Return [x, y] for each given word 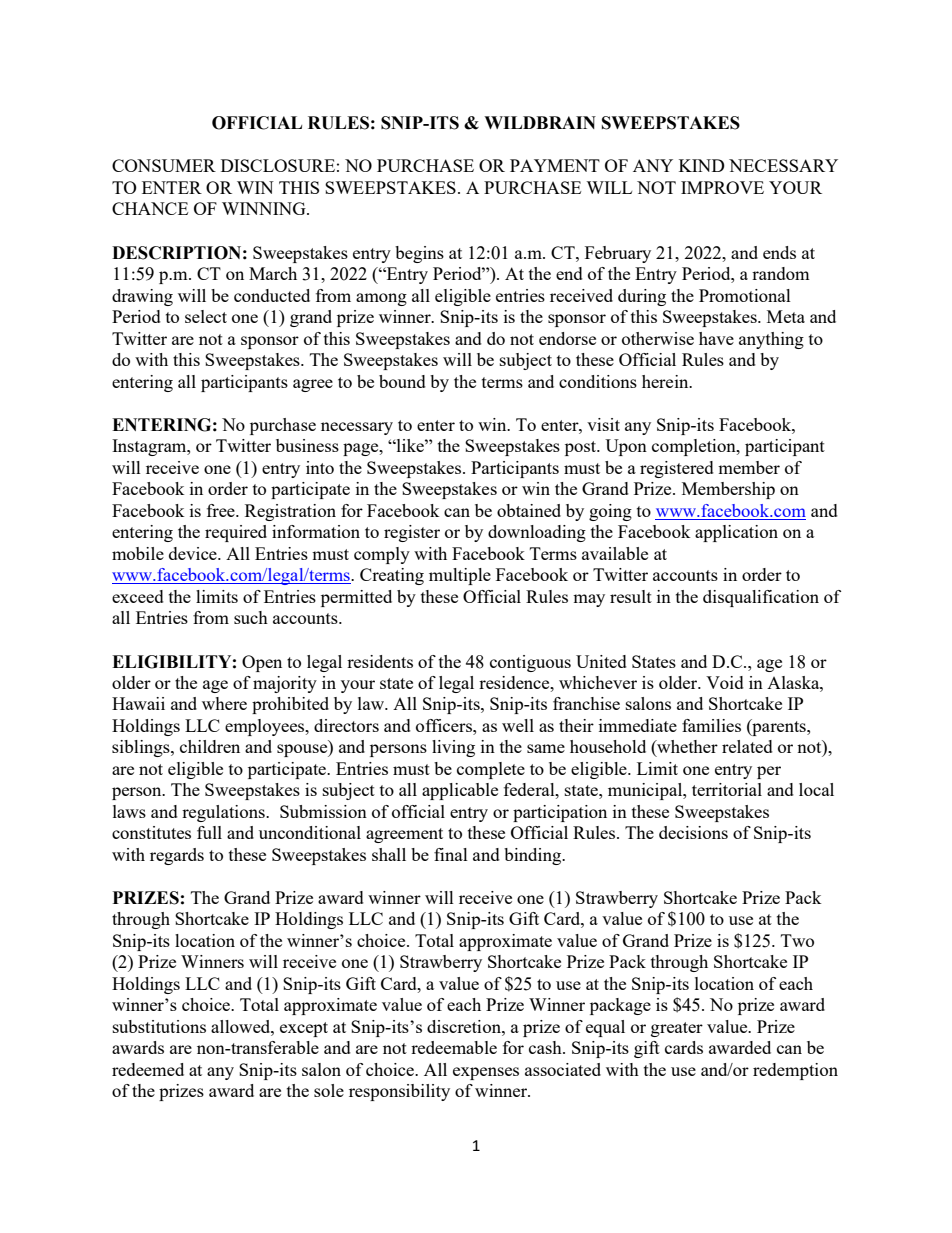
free [222, 510]
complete [491, 770]
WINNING [265, 208]
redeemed [148, 1069]
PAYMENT [555, 165]
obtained [529, 510]
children [210, 746]
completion [695, 447]
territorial [727, 789]
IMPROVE [722, 187]
